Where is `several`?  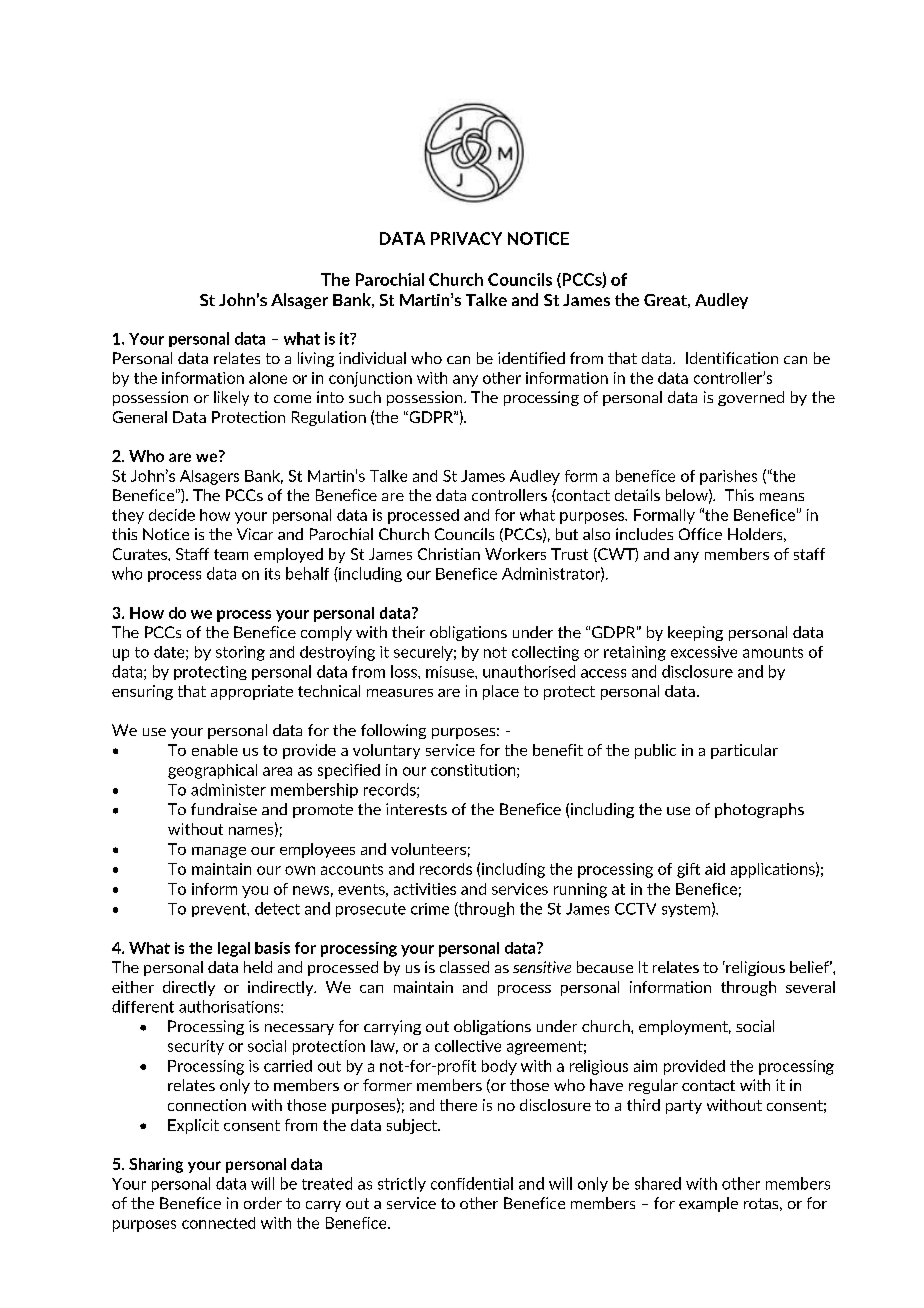 several is located at coordinates (810, 987).
